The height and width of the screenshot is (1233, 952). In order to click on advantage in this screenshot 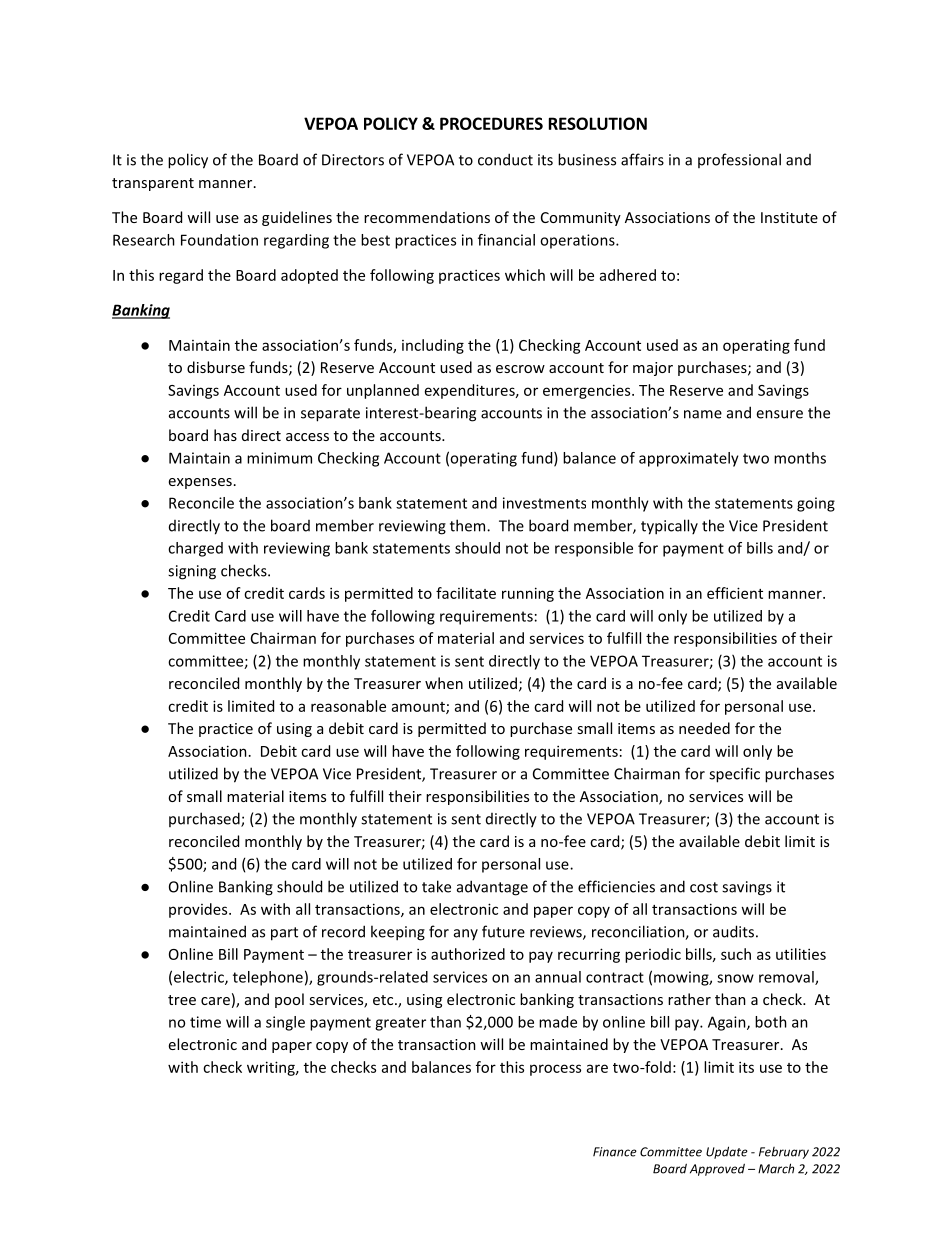, I will do `click(492, 888)`.
